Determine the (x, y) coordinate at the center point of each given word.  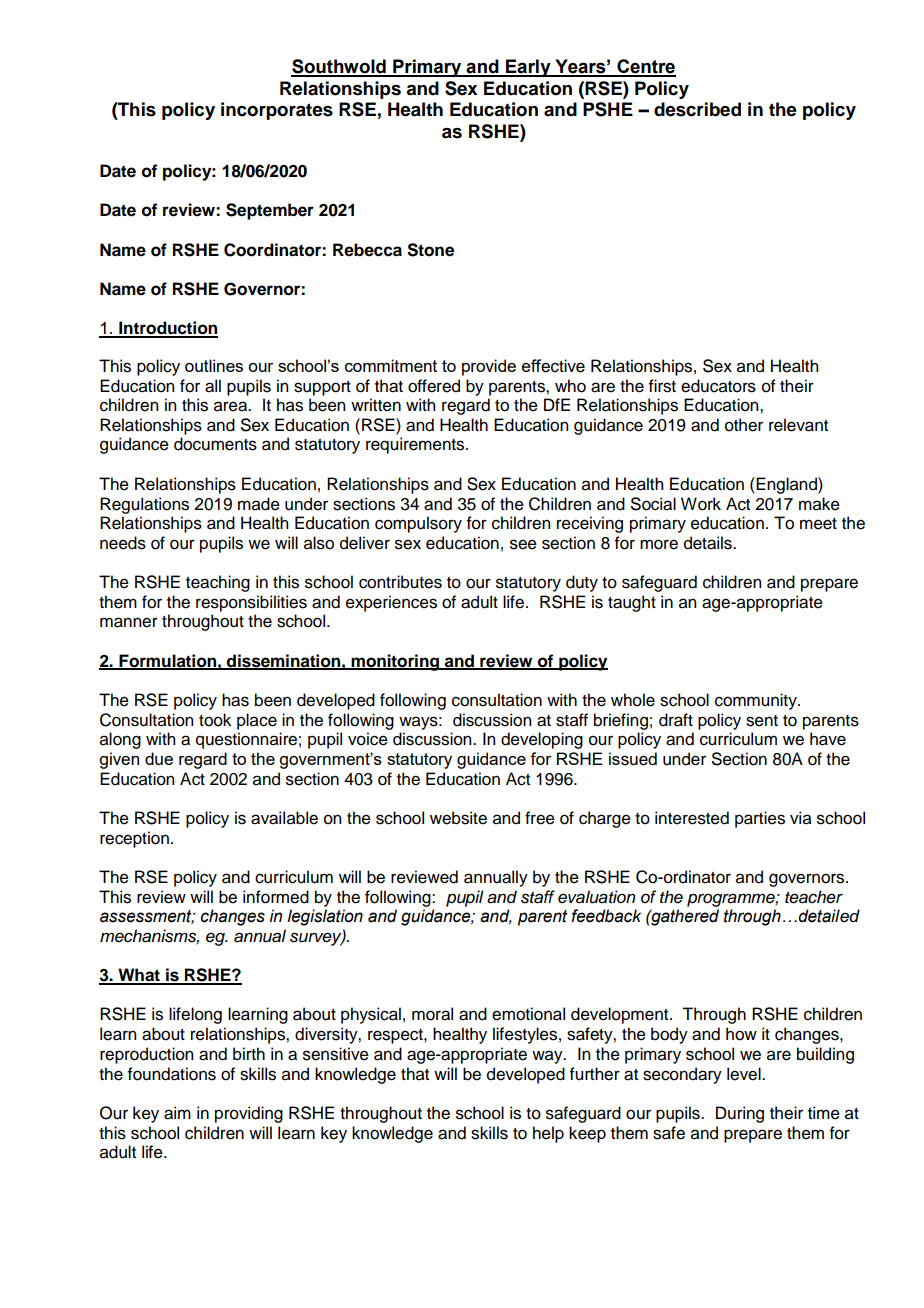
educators (718, 386)
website (458, 818)
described (697, 109)
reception (134, 839)
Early (528, 68)
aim (177, 1113)
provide (489, 367)
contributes (400, 582)
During (740, 1114)
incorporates (277, 111)
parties (760, 819)
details (709, 543)
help (548, 1134)
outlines (214, 365)
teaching (218, 583)
